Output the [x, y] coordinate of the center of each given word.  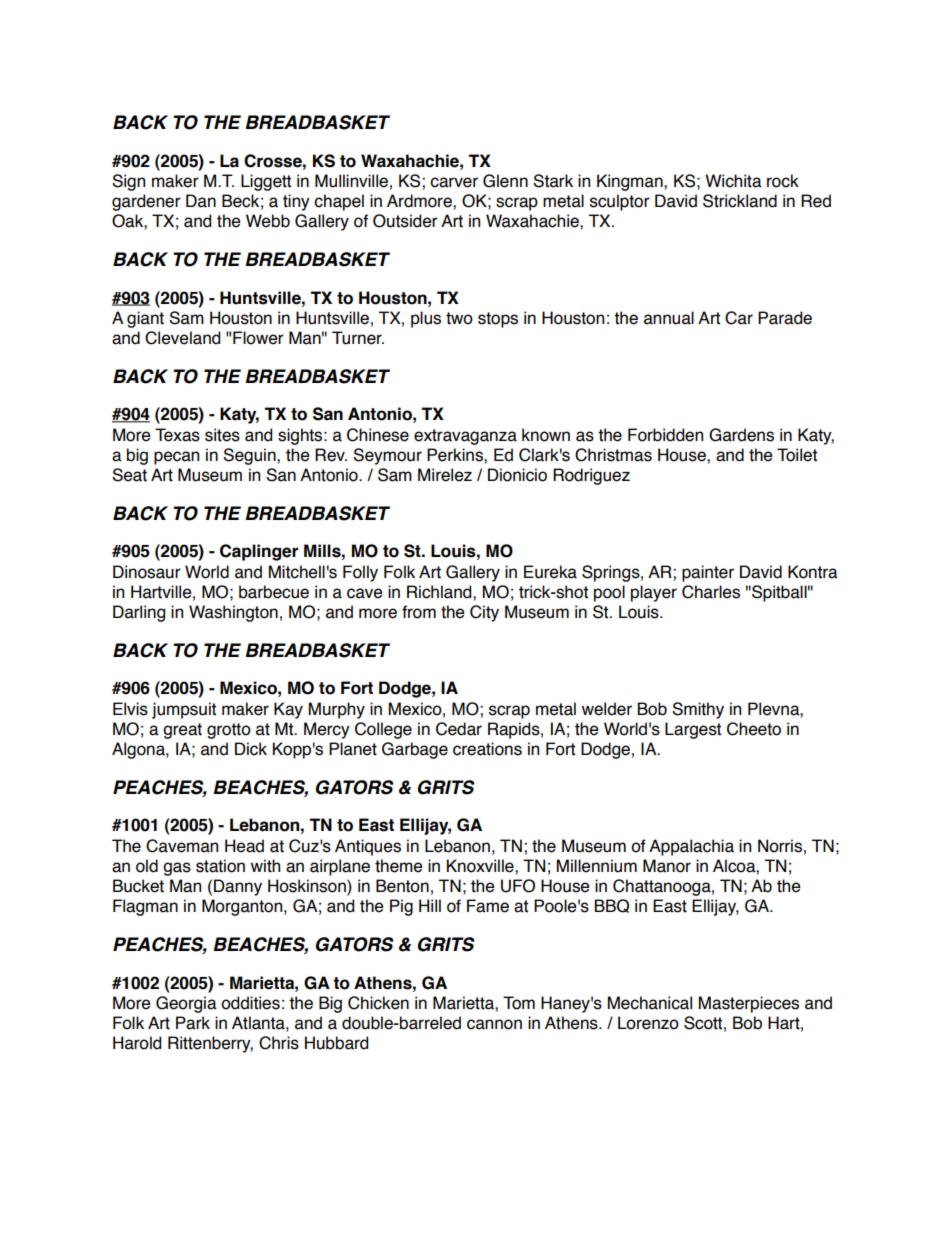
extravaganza [465, 437]
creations [487, 749]
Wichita [733, 181]
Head [244, 846]
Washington [233, 613]
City [484, 613]
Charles [711, 592]
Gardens [741, 435]
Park [193, 1023]
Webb [268, 221]
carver [454, 182]
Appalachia [691, 847]
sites [222, 435]
